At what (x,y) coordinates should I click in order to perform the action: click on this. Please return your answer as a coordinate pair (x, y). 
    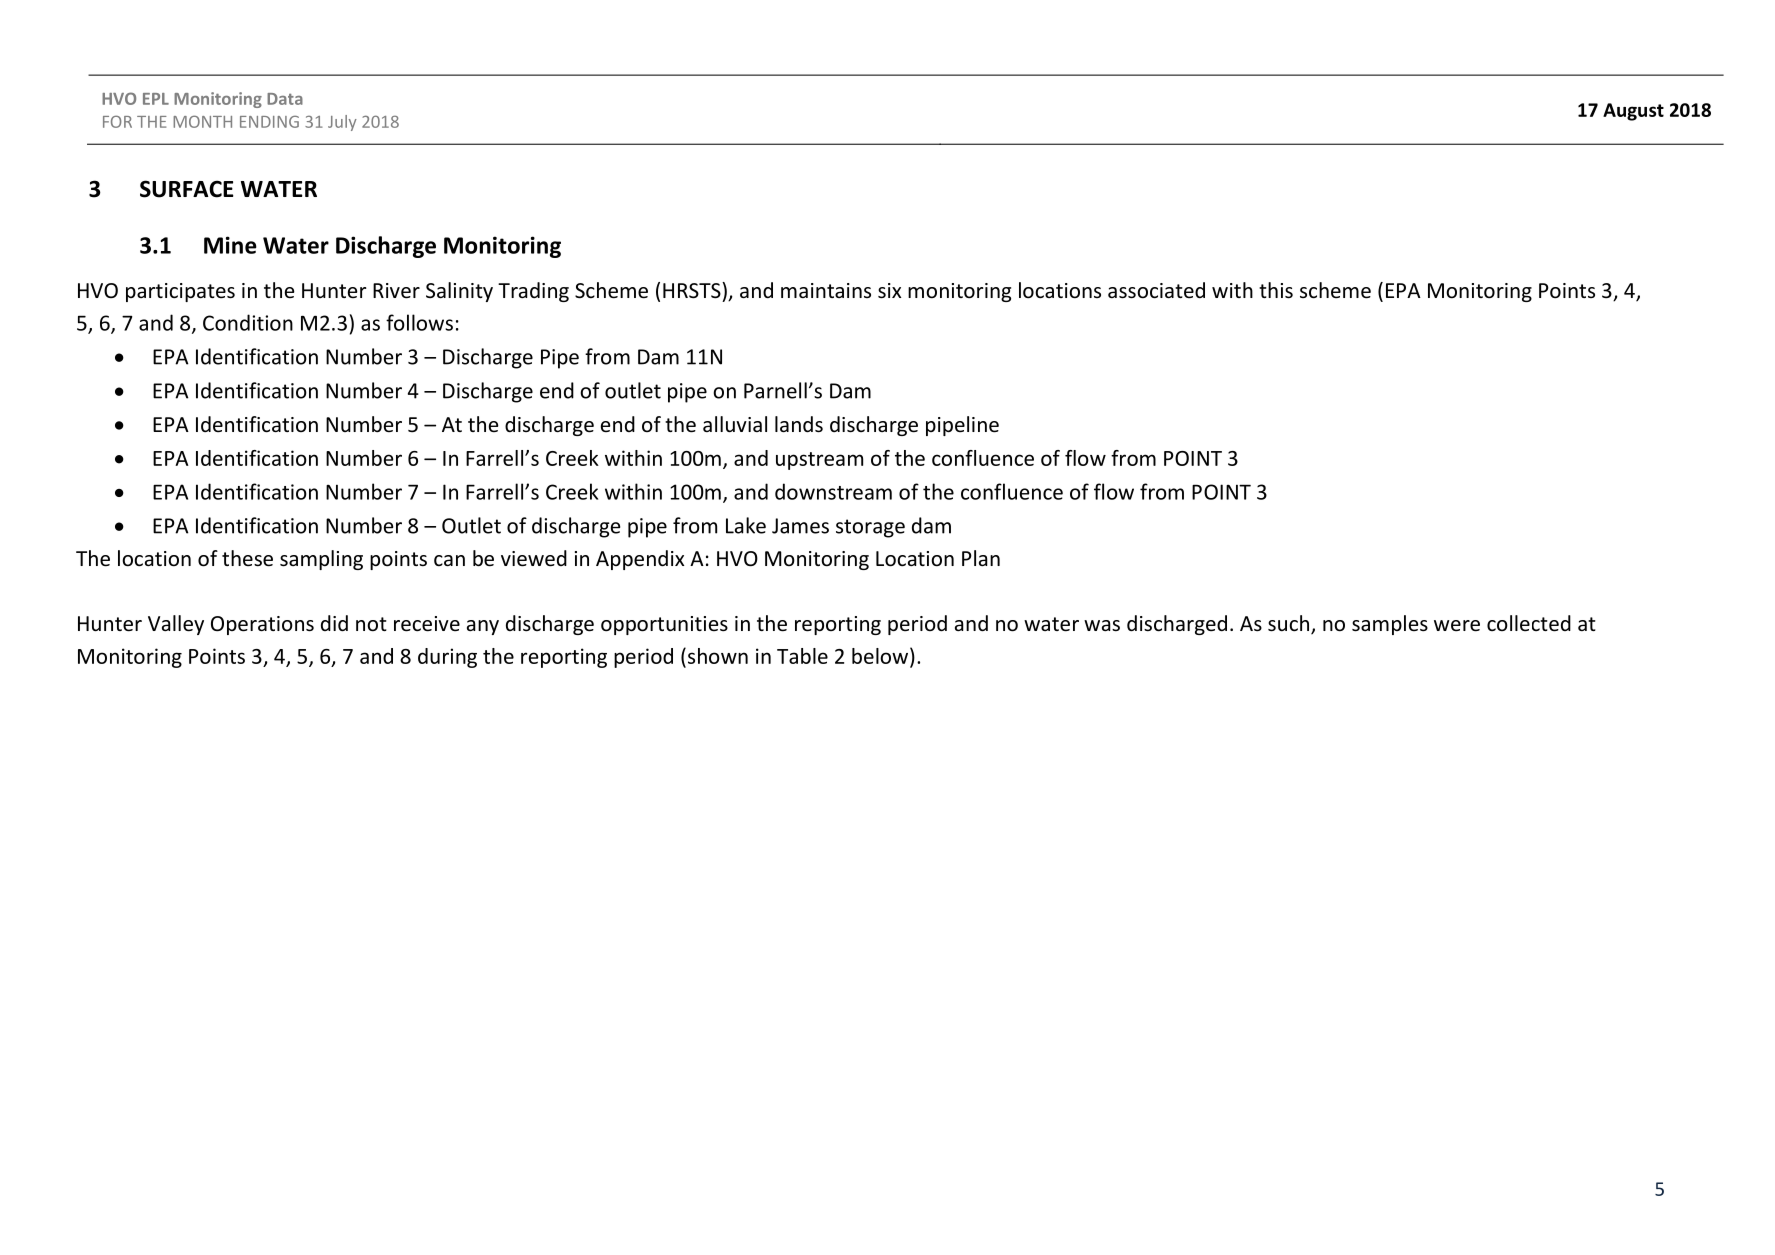
    Looking at the image, I should click on (1276, 290).
